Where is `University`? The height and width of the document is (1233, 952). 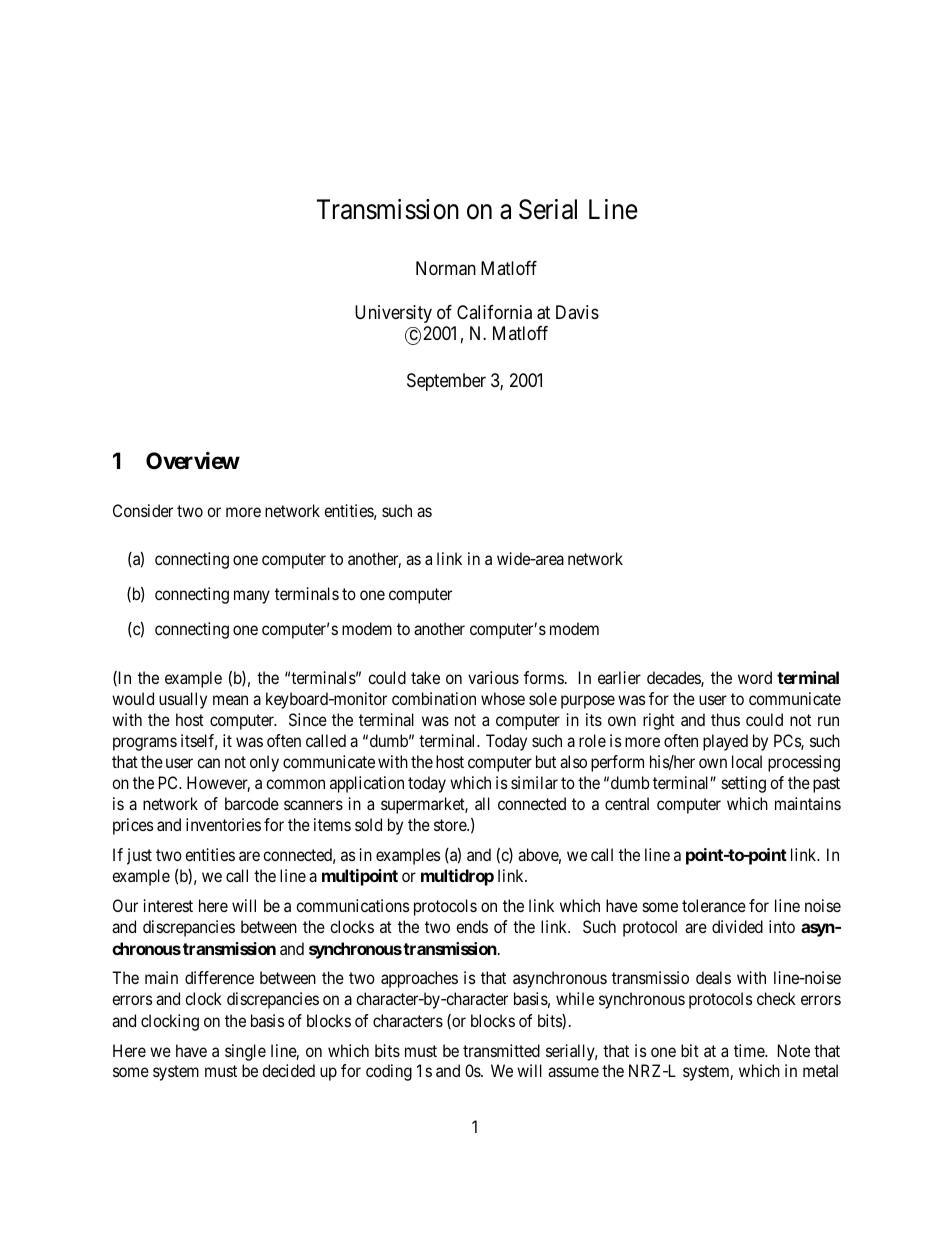 University is located at coordinates (393, 314).
